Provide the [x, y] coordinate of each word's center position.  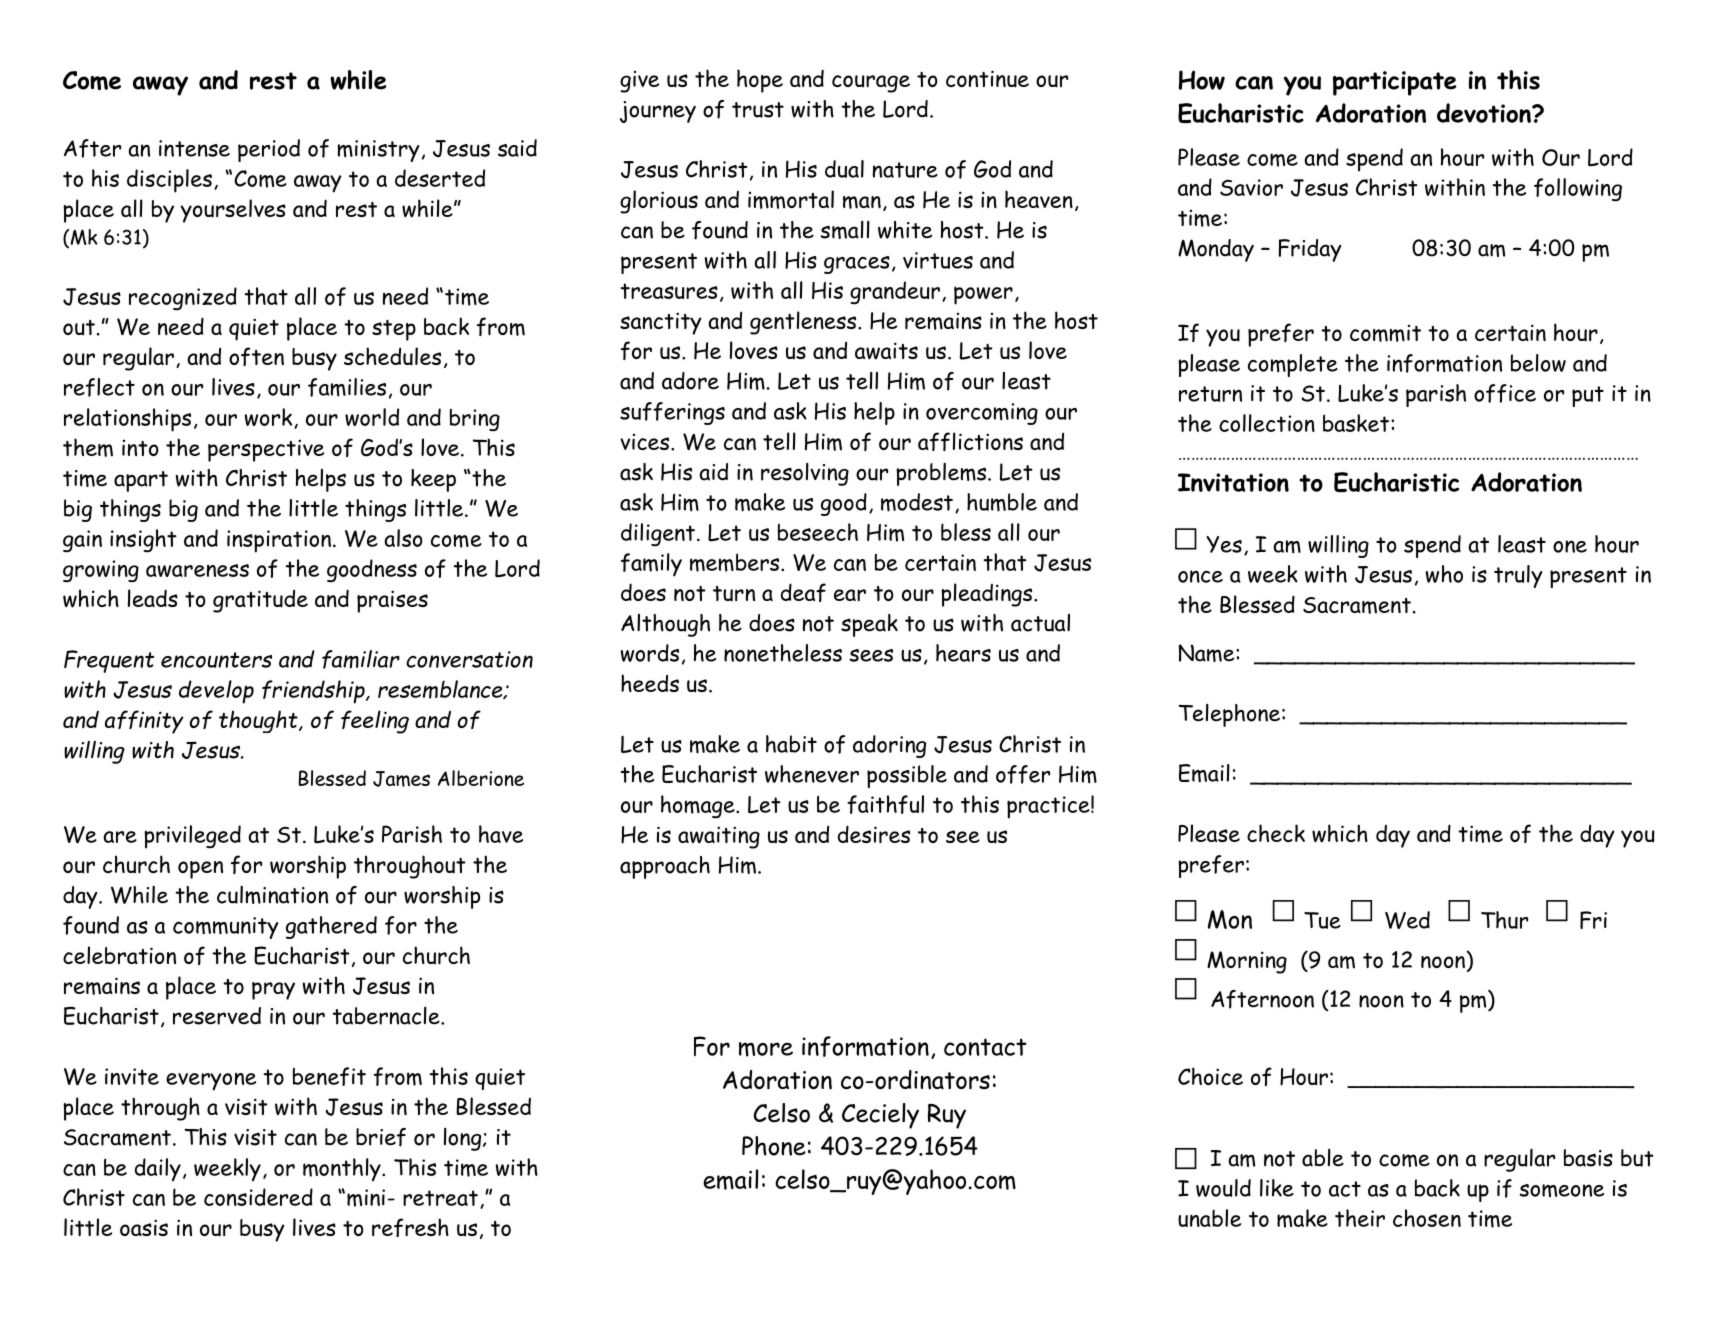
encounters [216, 660]
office [1505, 393]
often [256, 356]
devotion [1485, 113]
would [1223, 1188]
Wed [1407, 920]
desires [874, 834]
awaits [886, 351]
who [1444, 574]
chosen [1427, 1218]
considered [258, 1197]
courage [871, 84]
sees [871, 655]
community [225, 928]
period [269, 150]
